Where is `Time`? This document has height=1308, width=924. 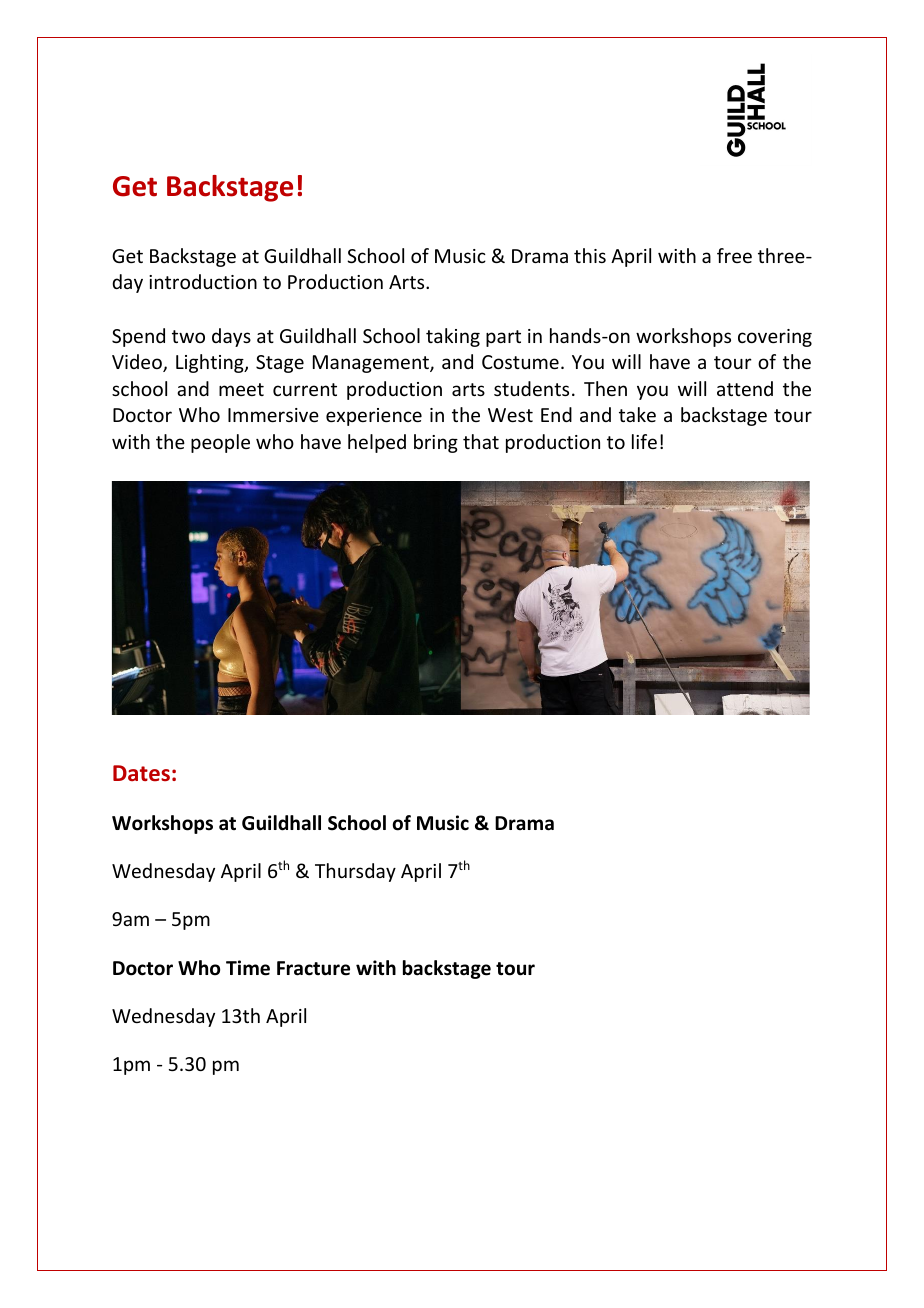 Time is located at coordinates (248, 968).
